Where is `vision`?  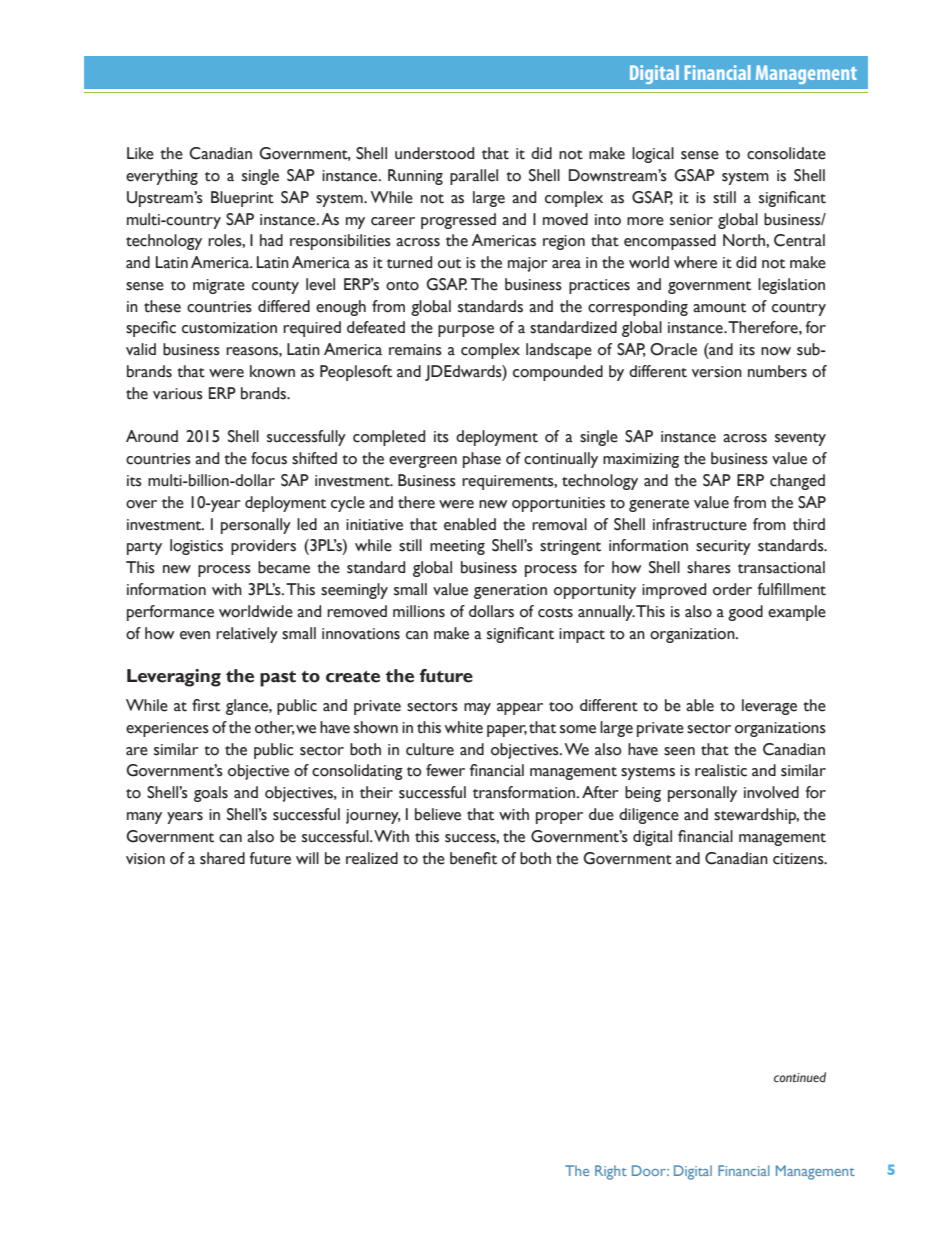
vision is located at coordinates (145, 859).
